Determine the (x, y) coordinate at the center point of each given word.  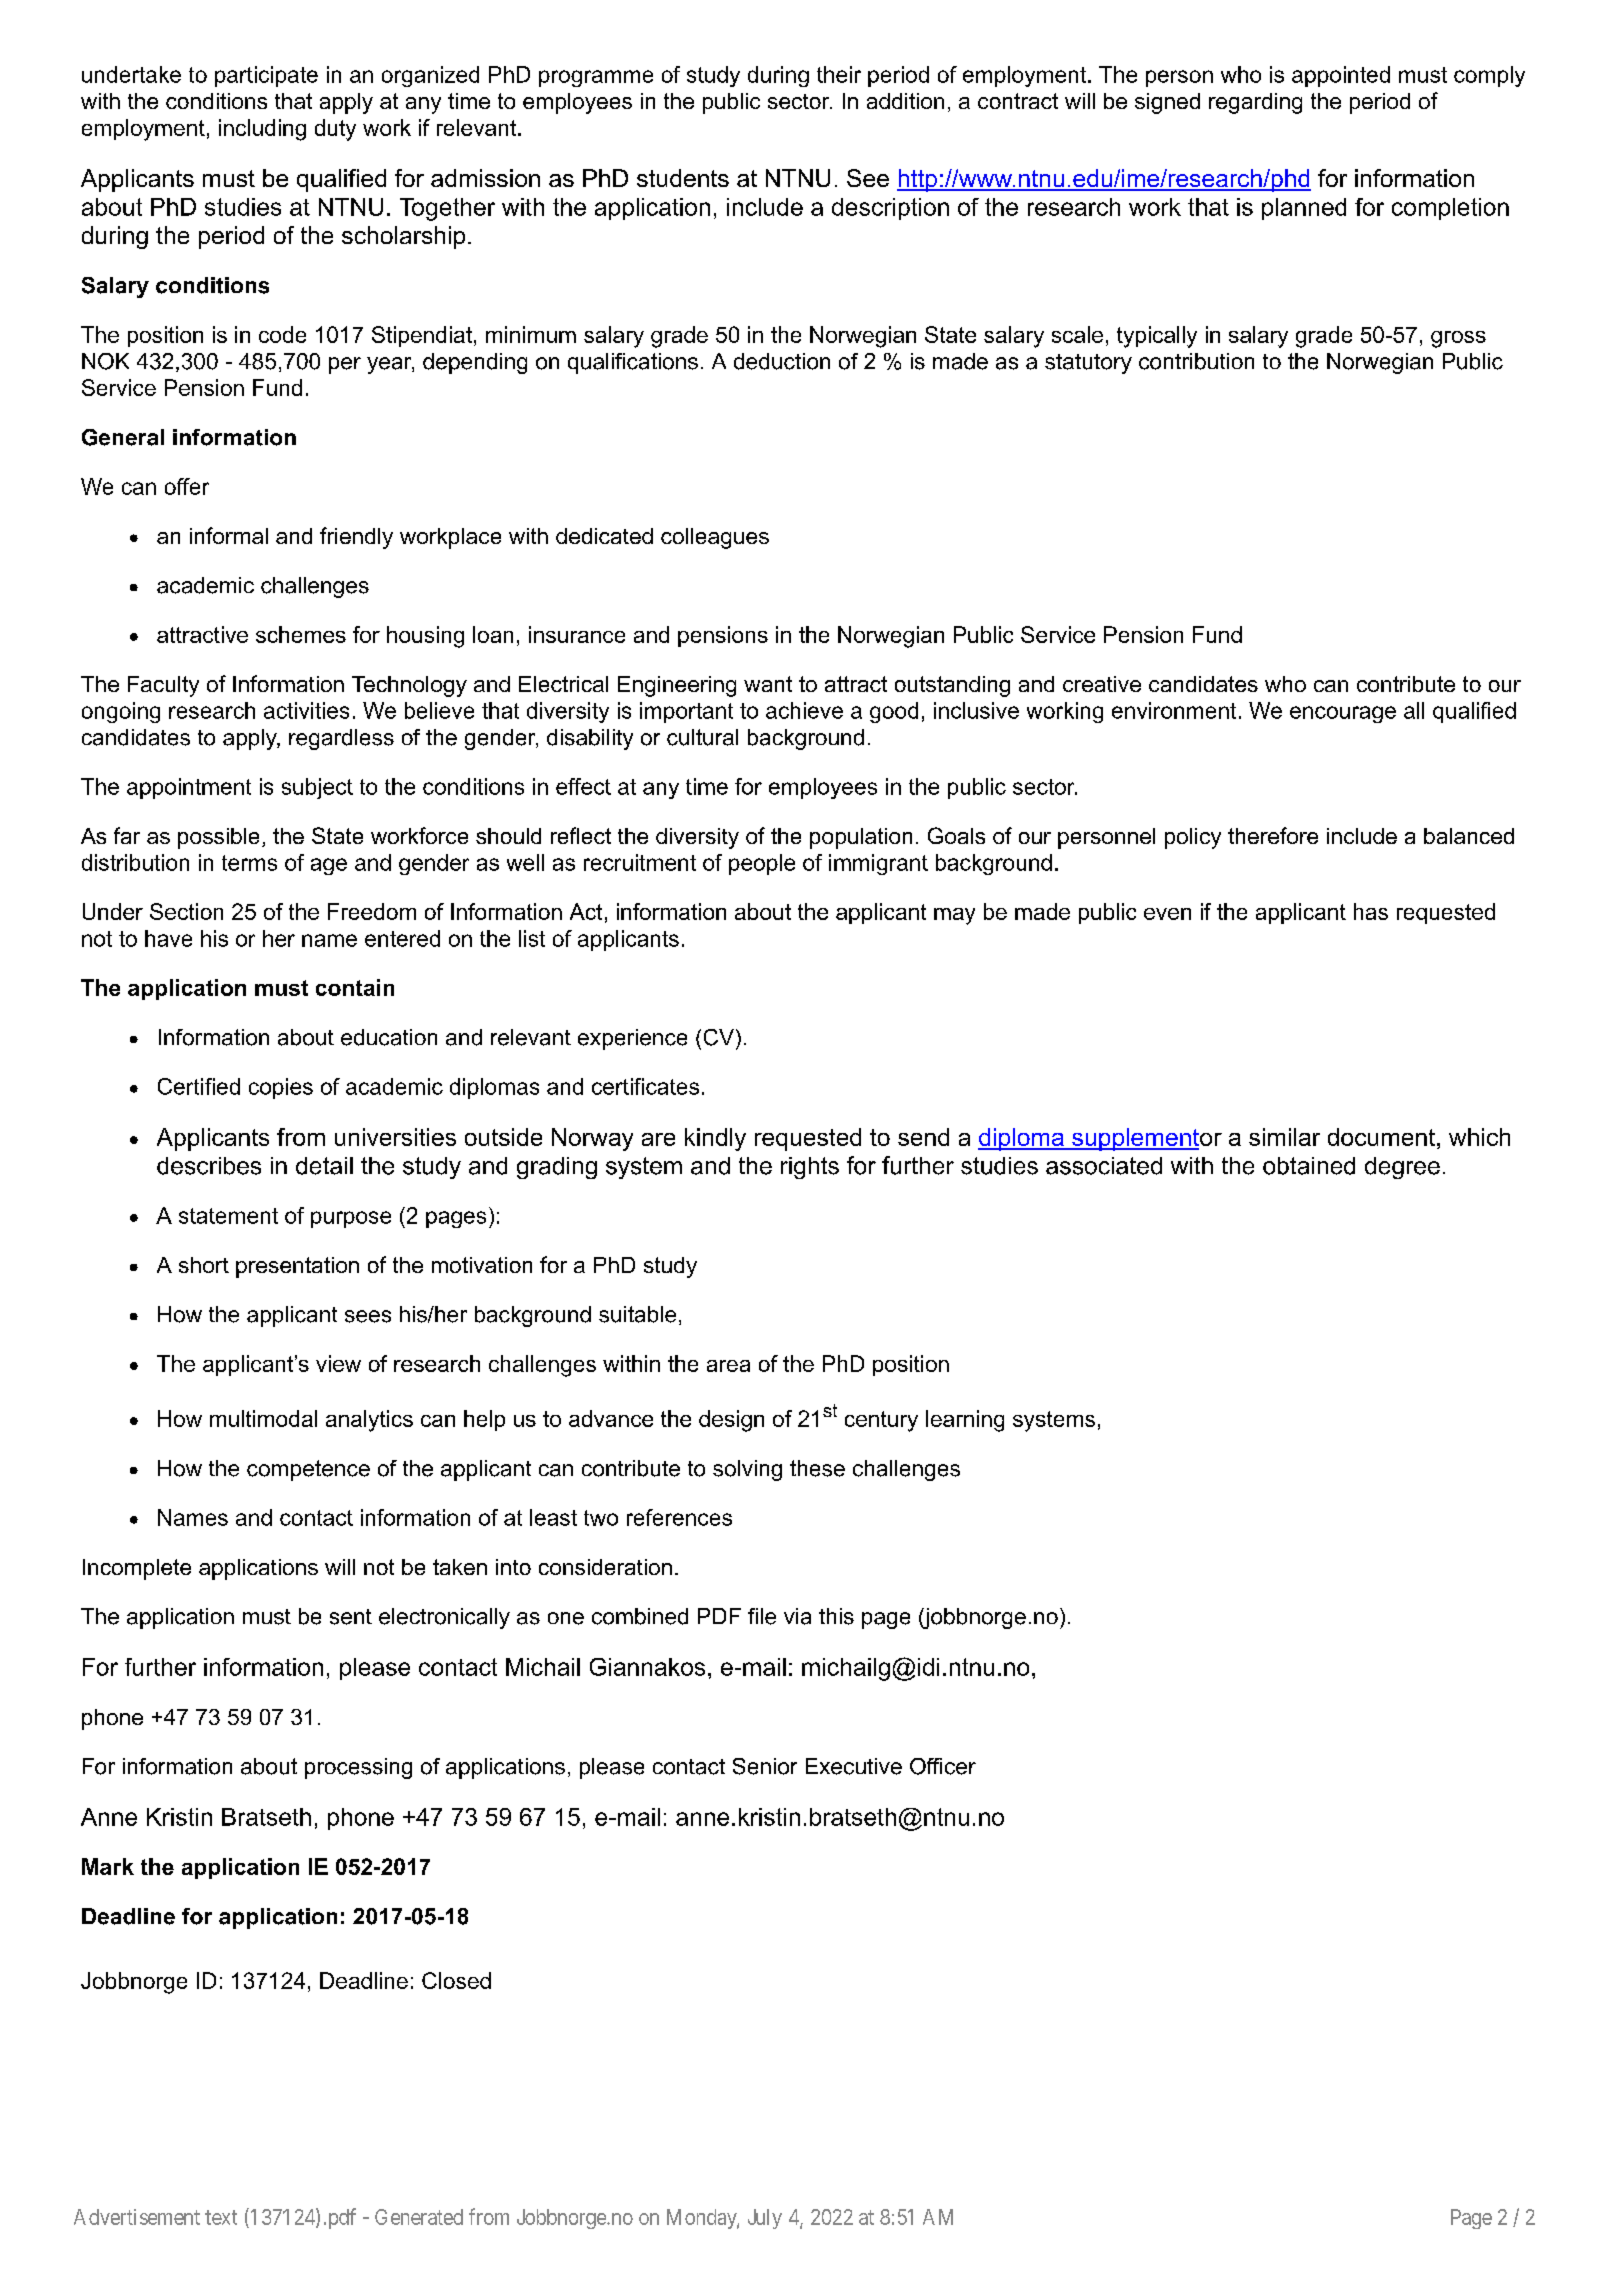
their (839, 74)
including (262, 130)
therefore (1273, 835)
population (861, 838)
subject (317, 788)
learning (965, 1421)
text (221, 2217)
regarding (1255, 103)
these (817, 1468)
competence (308, 1470)
